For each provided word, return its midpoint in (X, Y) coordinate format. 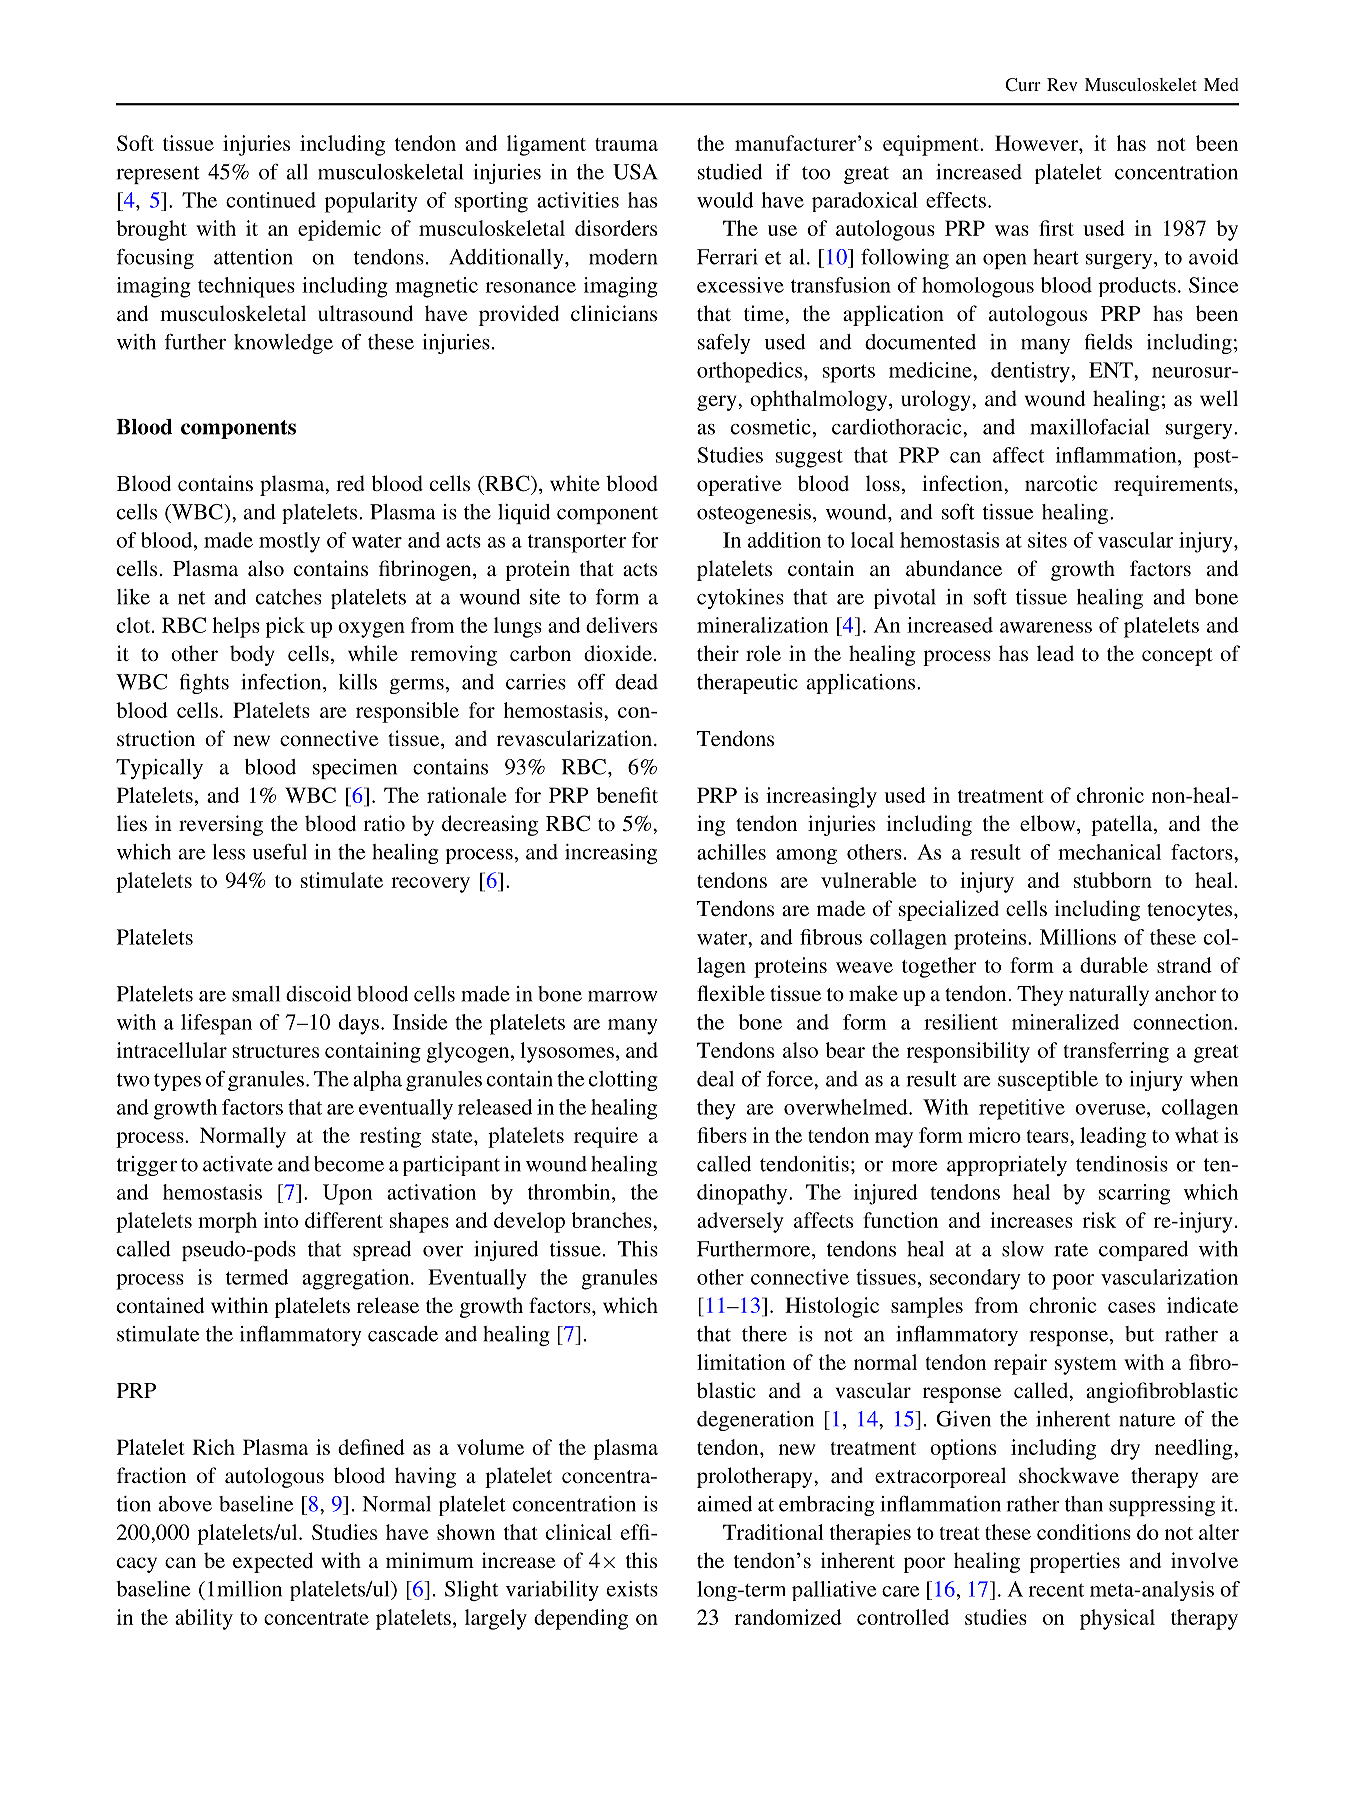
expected (273, 1562)
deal (715, 1079)
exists (632, 1589)
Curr (1023, 85)
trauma (626, 144)
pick (285, 627)
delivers (621, 625)
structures (276, 1051)
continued (271, 200)
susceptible (1048, 1081)
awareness (1046, 627)
